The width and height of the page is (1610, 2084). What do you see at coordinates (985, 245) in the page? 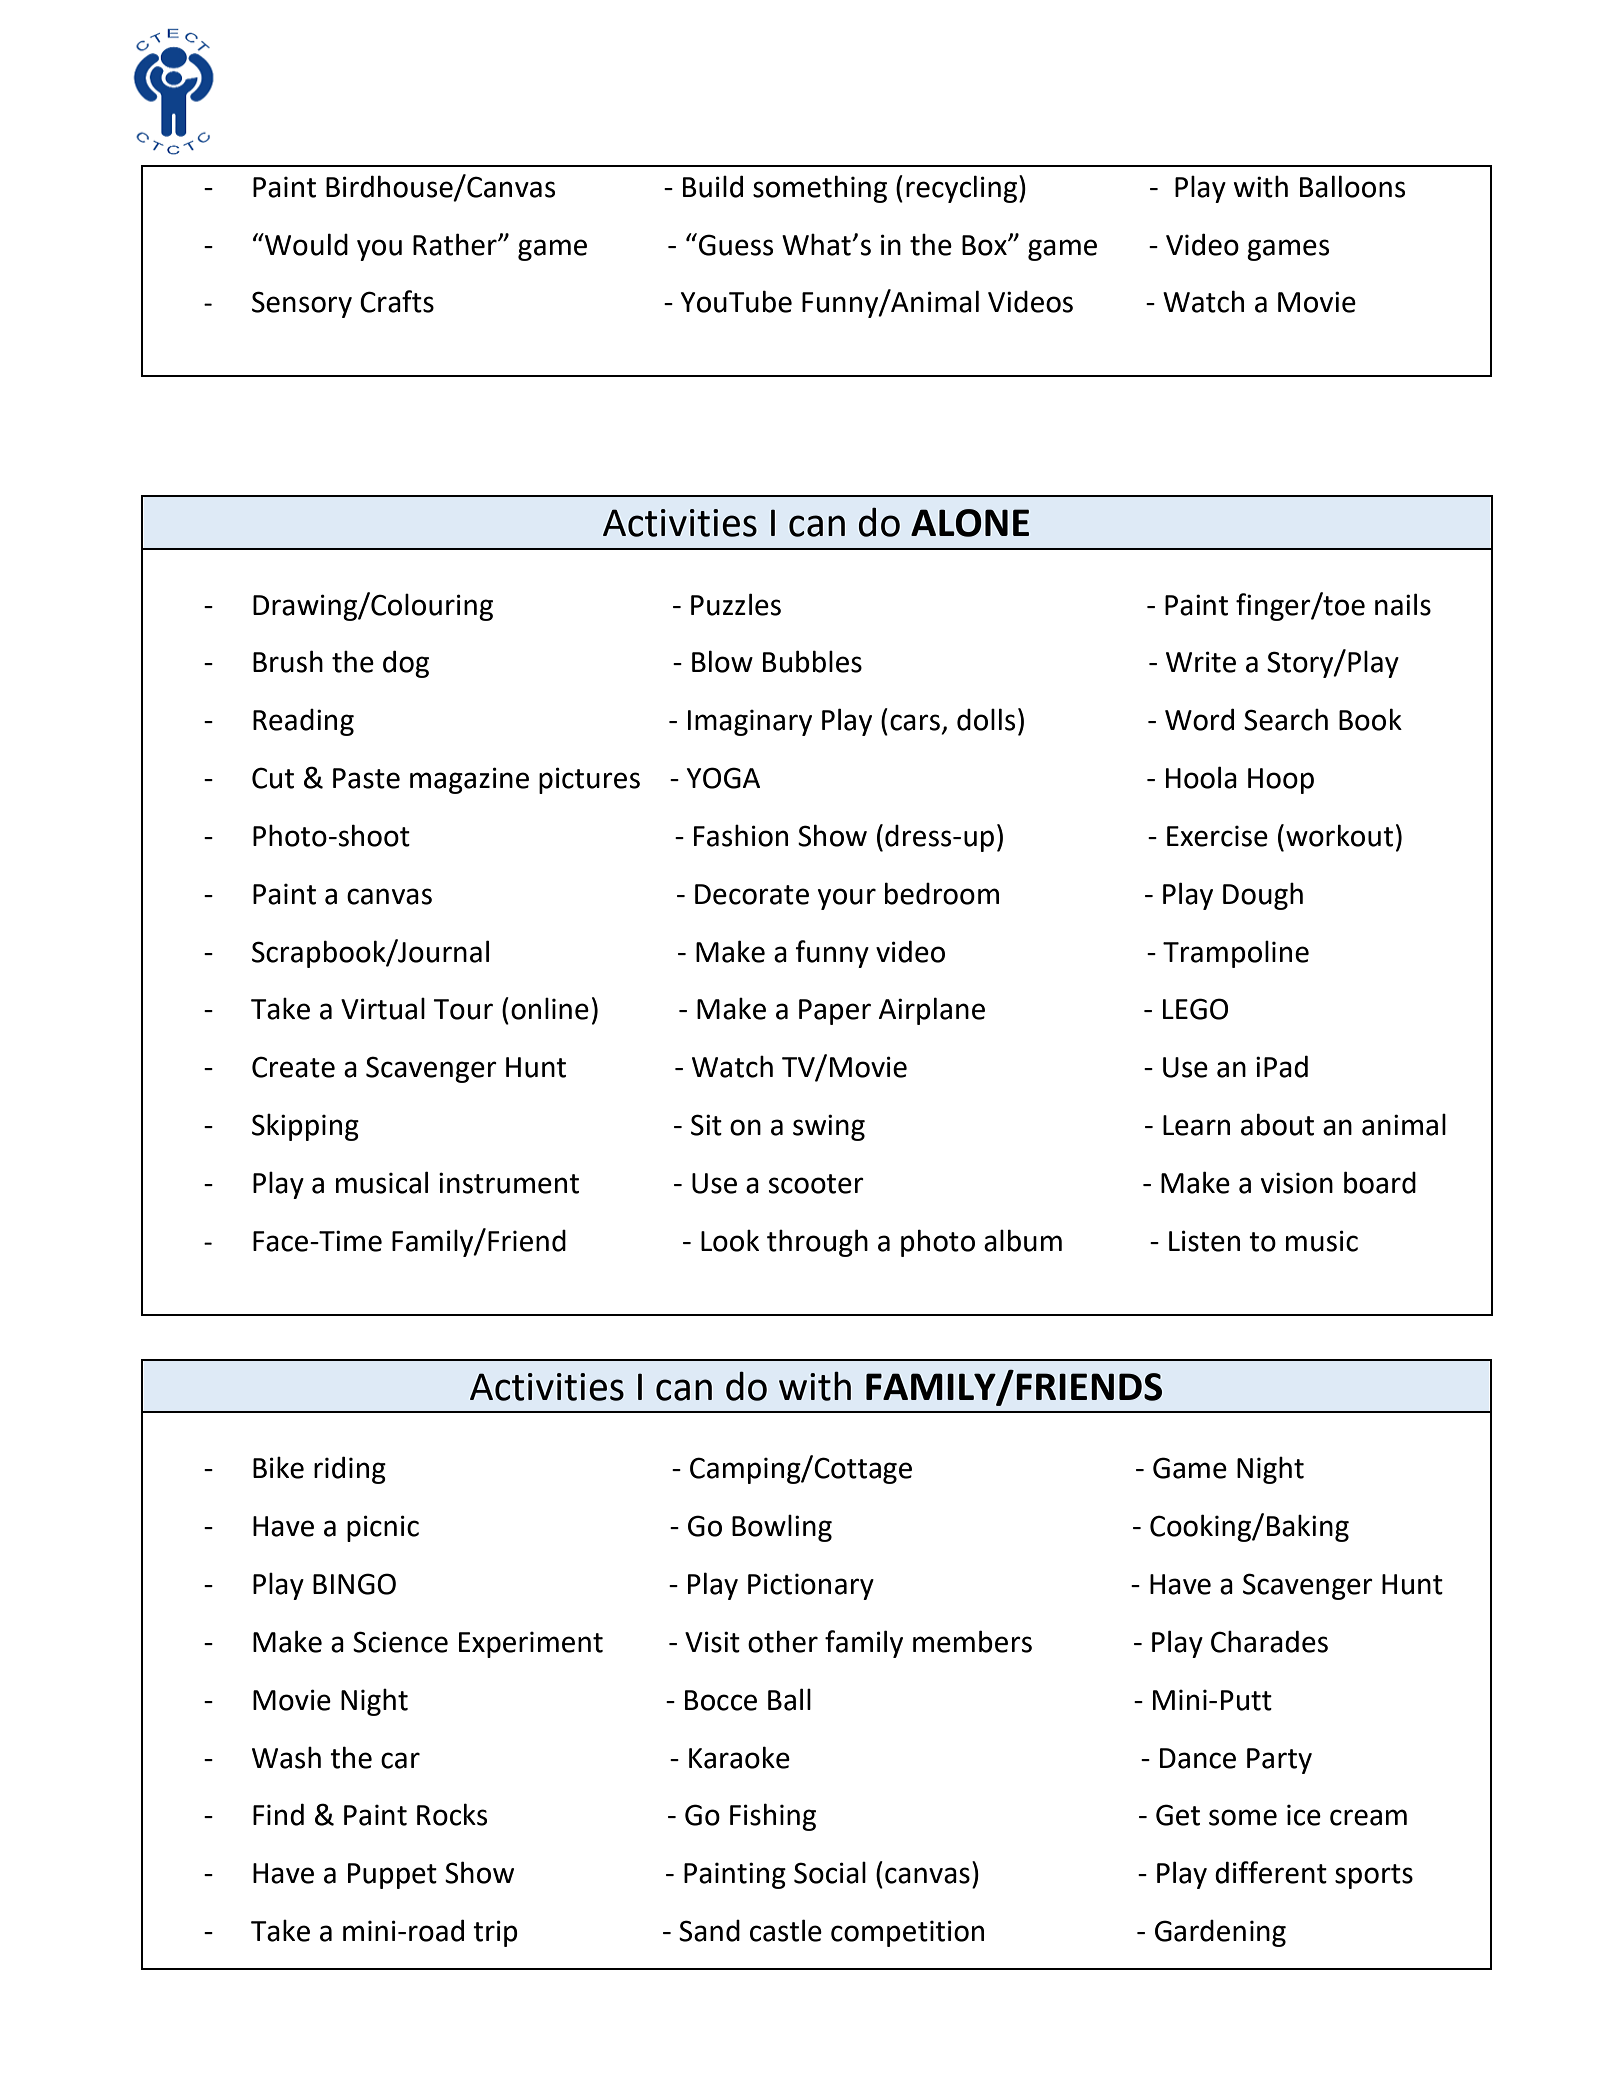
I see `Box` at bounding box center [985, 245].
